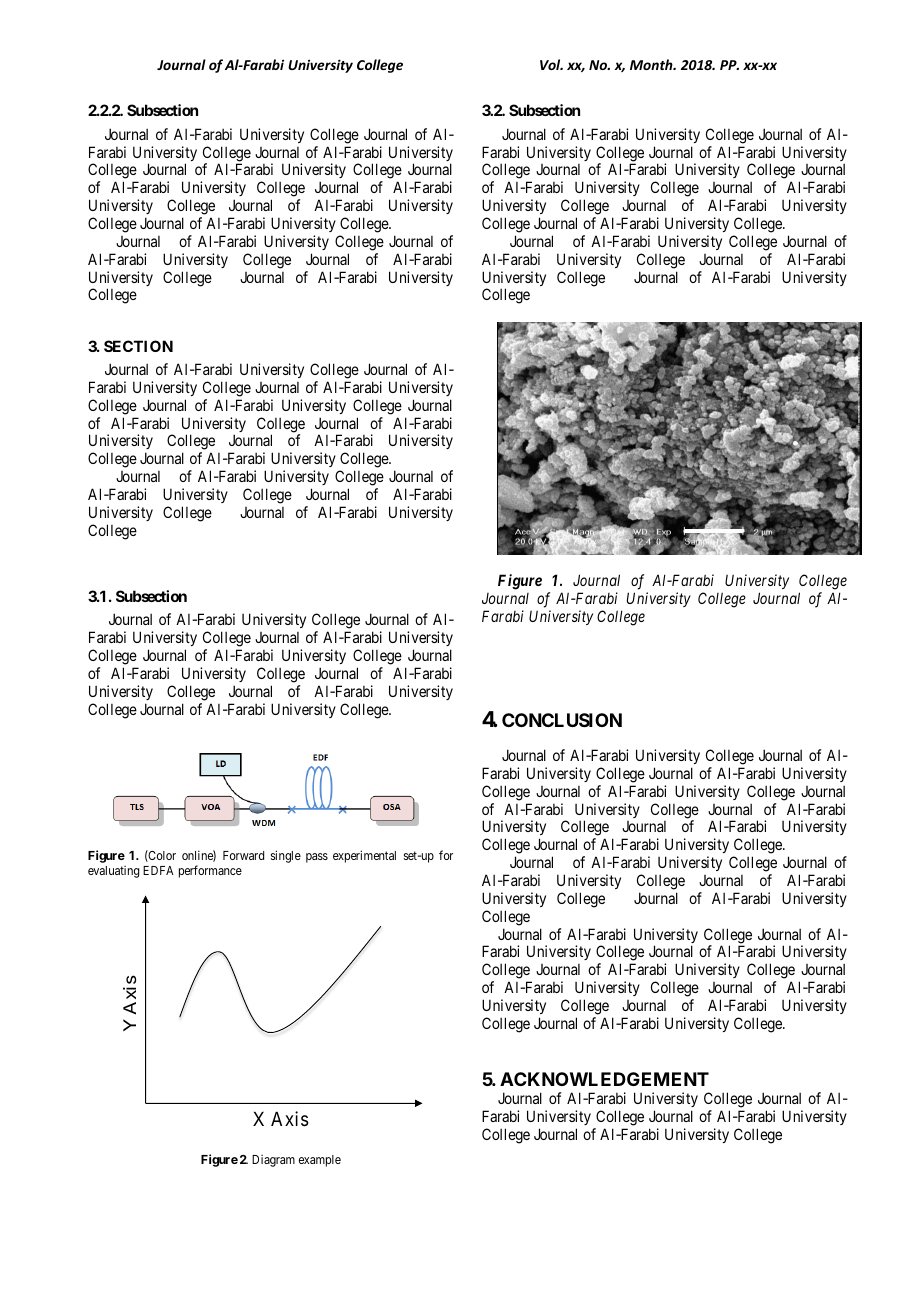 This image has width=924, height=1308. I want to click on Diagram, so click(273, 1161).
